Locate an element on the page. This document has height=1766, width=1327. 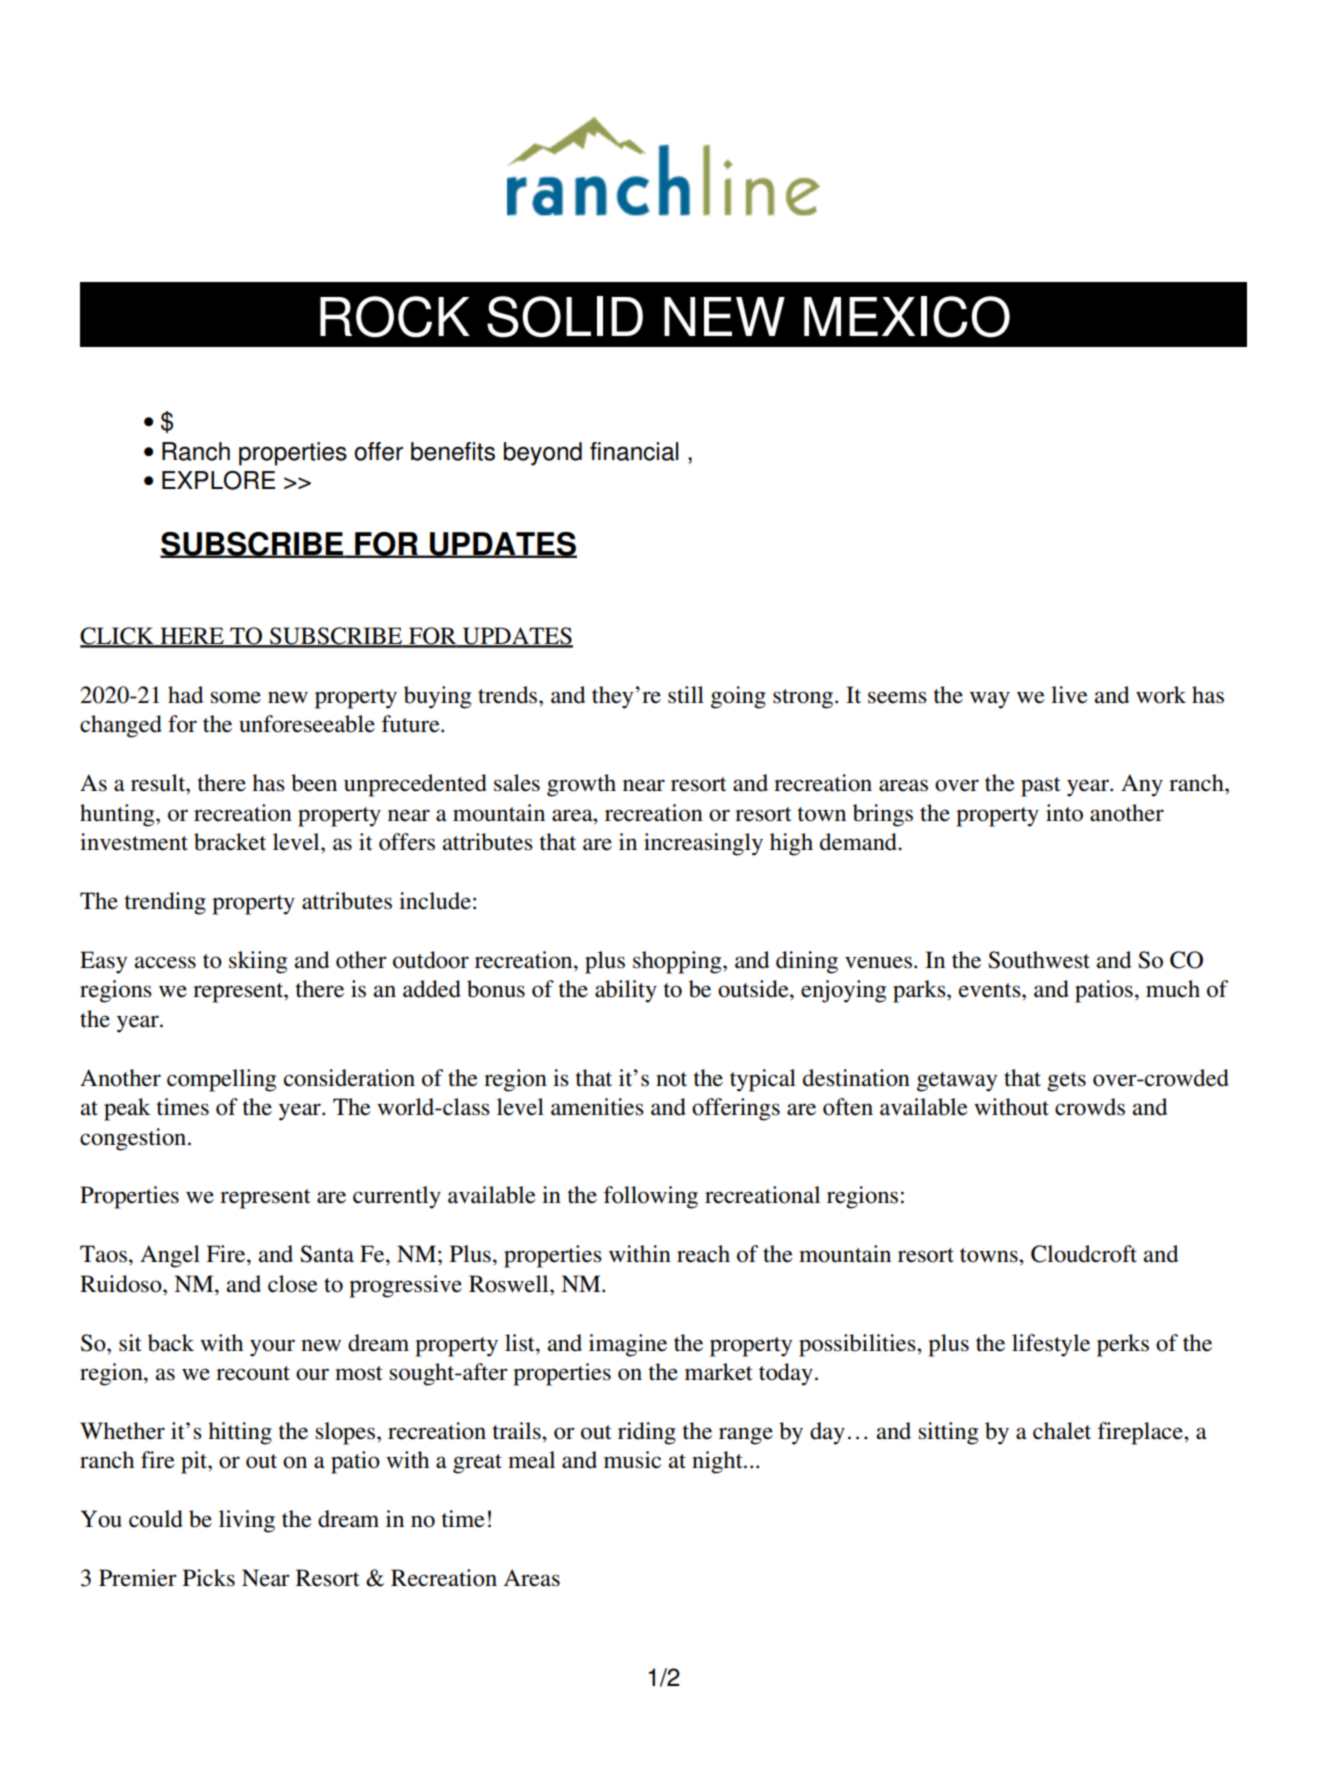
MEXICO is located at coordinates (907, 317).
